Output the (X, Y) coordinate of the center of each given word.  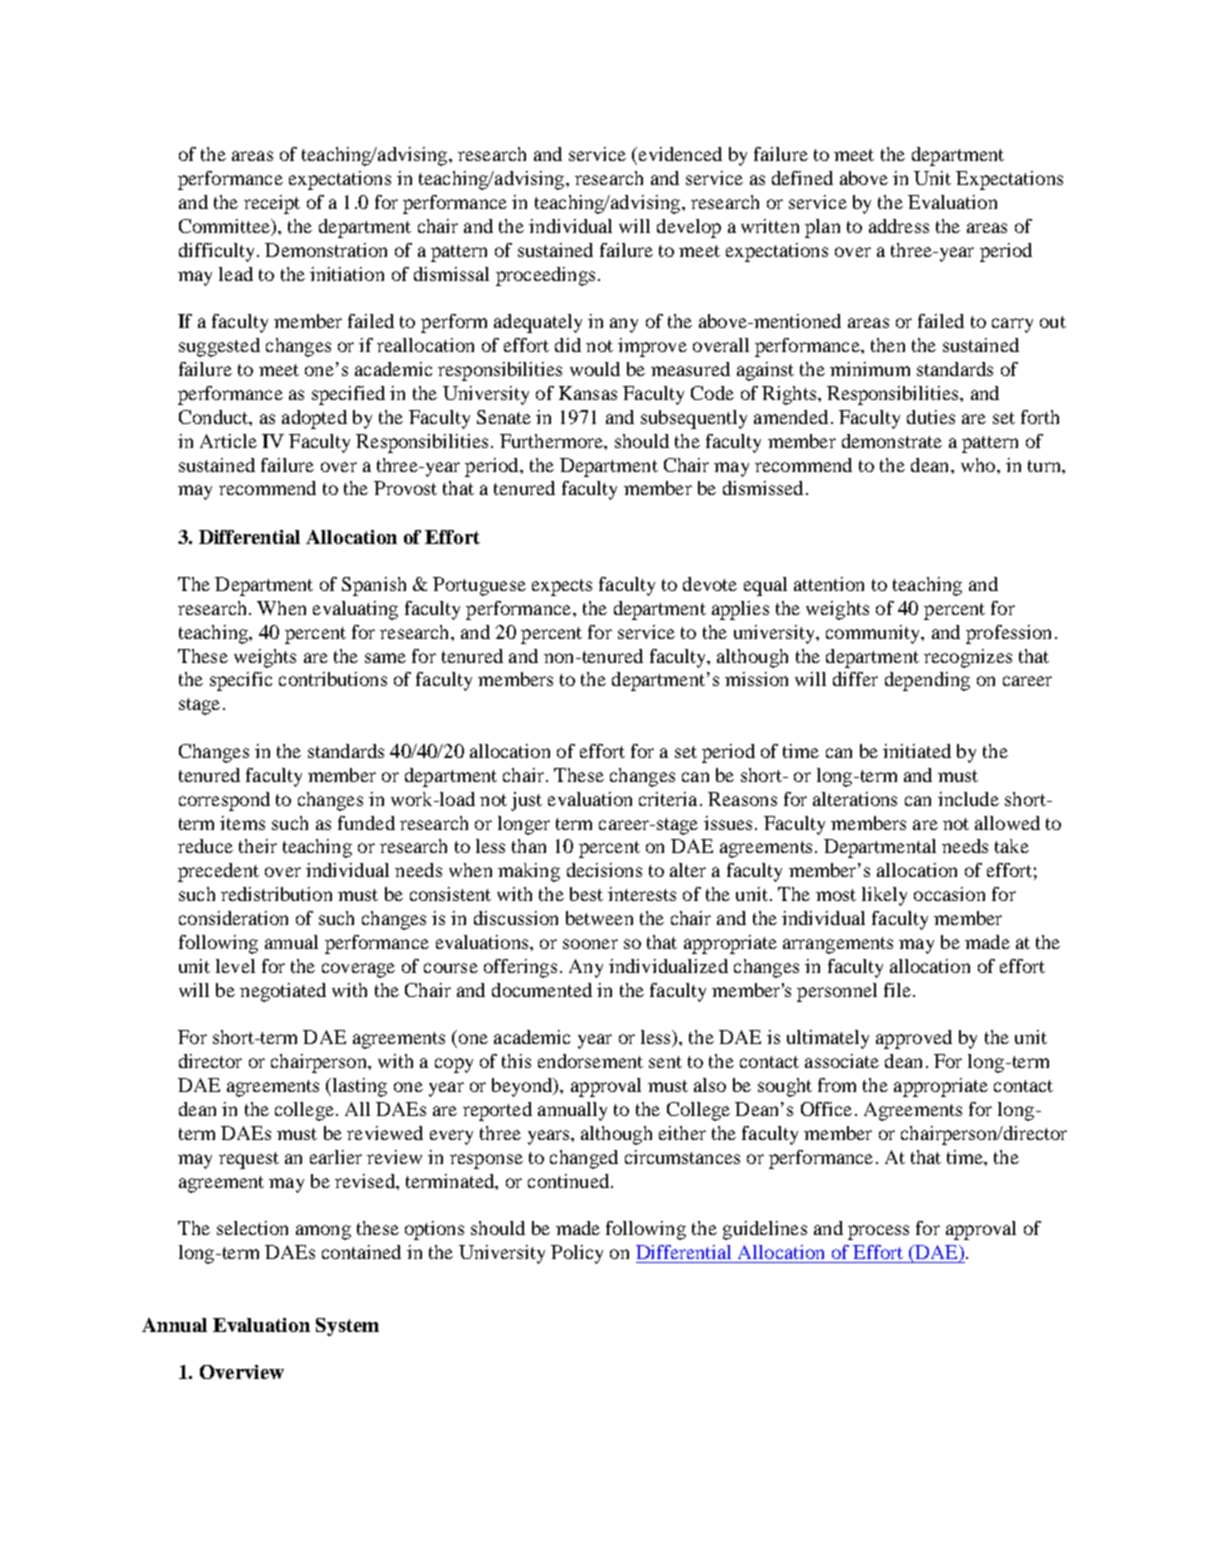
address (899, 226)
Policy (577, 1254)
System (347, 1327)
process (878, 1232)
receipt (272, 204)
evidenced (679, 154)
